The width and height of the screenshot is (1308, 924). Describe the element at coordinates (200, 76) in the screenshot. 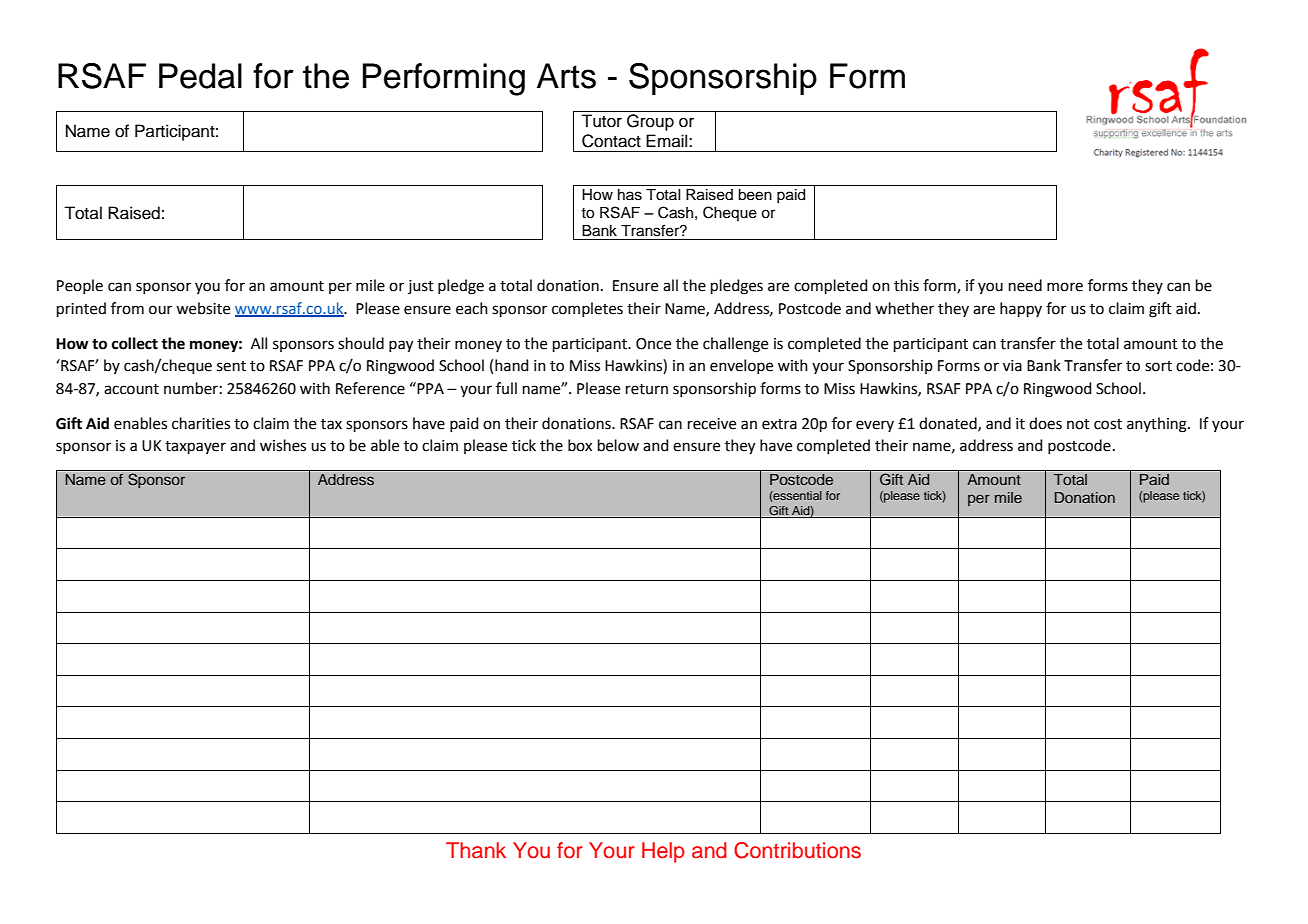

I see `Pedal` at that location.
